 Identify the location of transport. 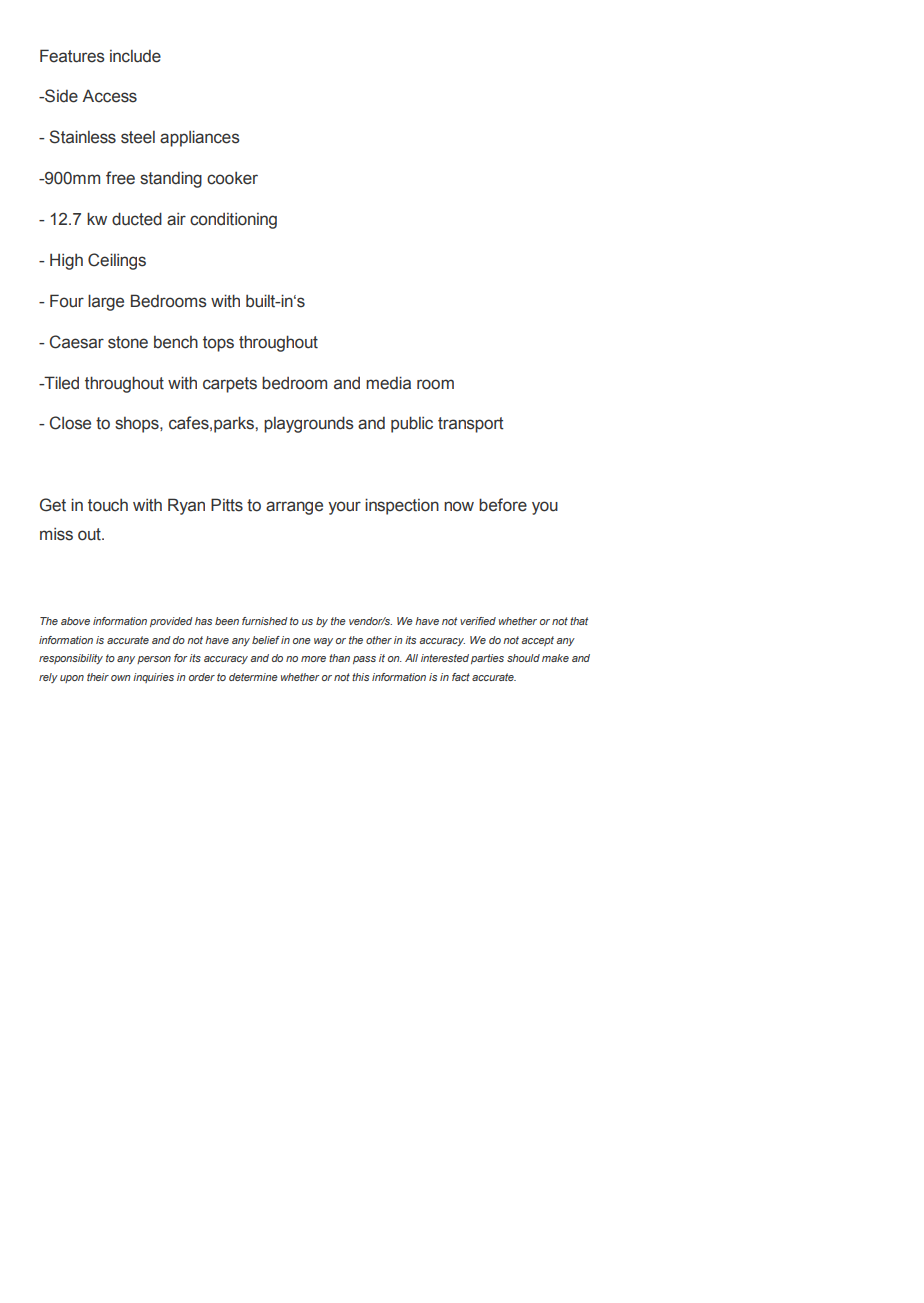
(471, 425).
